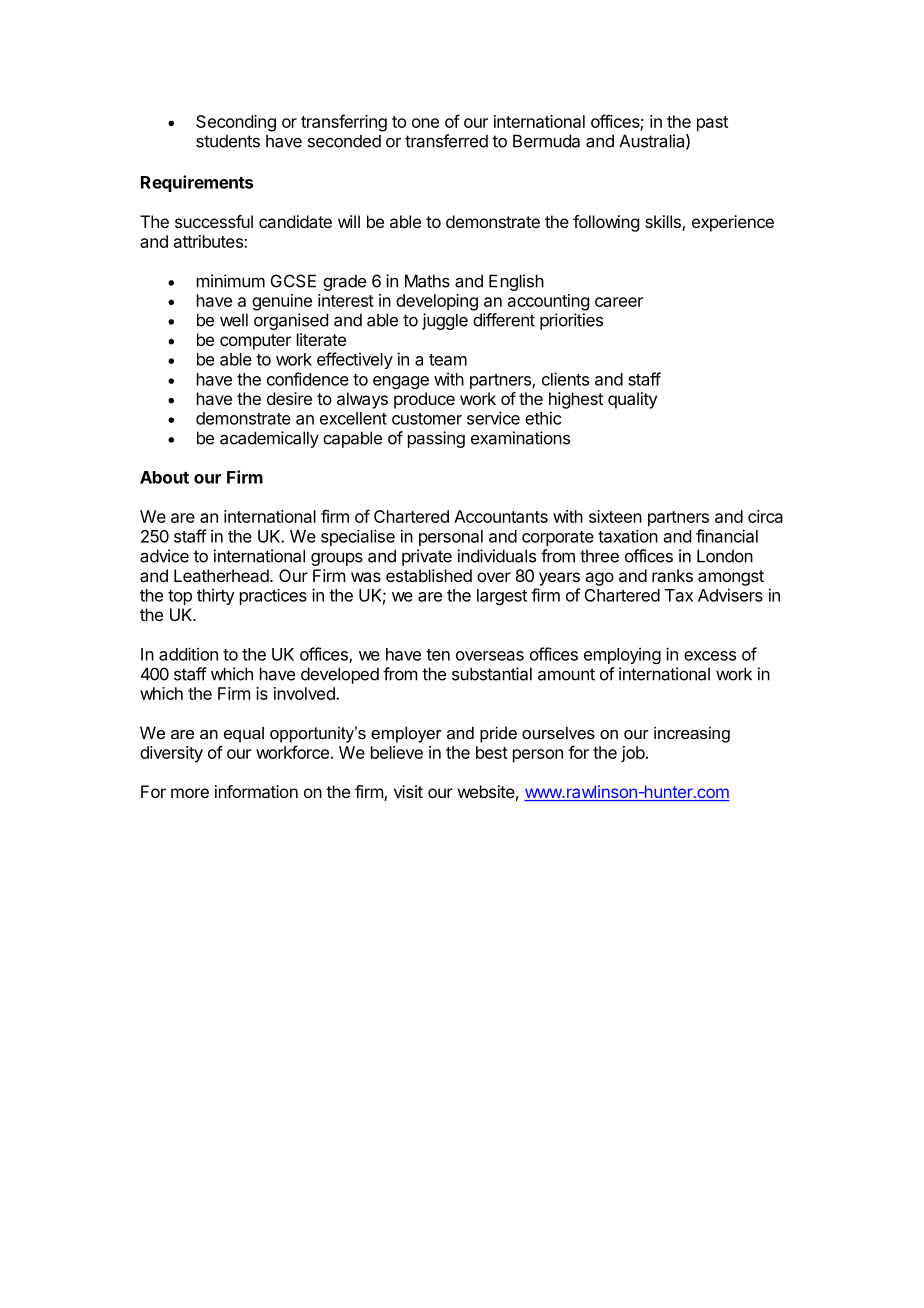 Image resolution: width=924 pixels, height=1308 pixels. Describe the element at coordinates (712, 124) in the document. I see `past` at that location.
